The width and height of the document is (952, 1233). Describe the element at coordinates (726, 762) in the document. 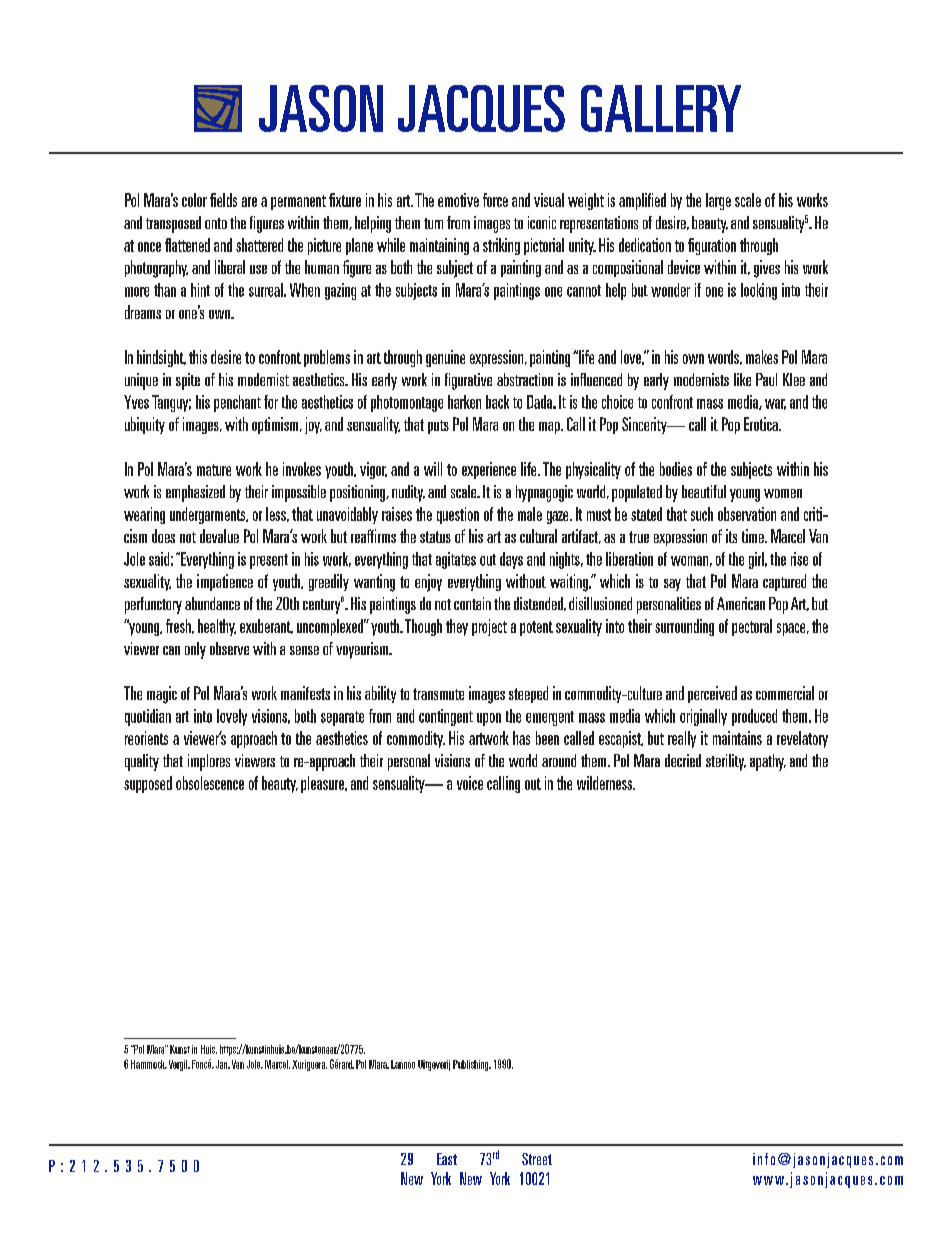

I see `sterility` at that location.
